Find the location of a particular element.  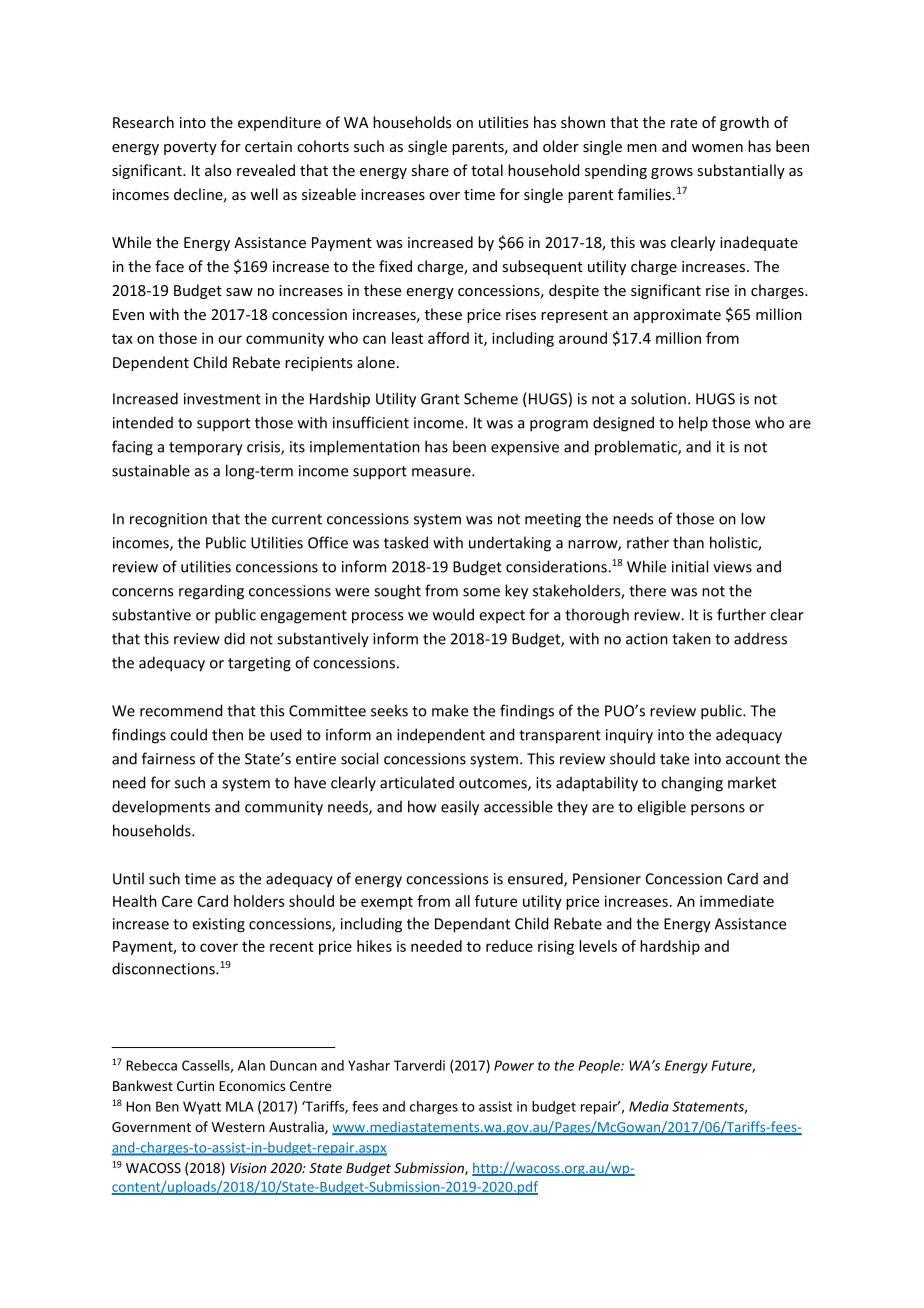

Power is located at coordinates (514, 1065).
